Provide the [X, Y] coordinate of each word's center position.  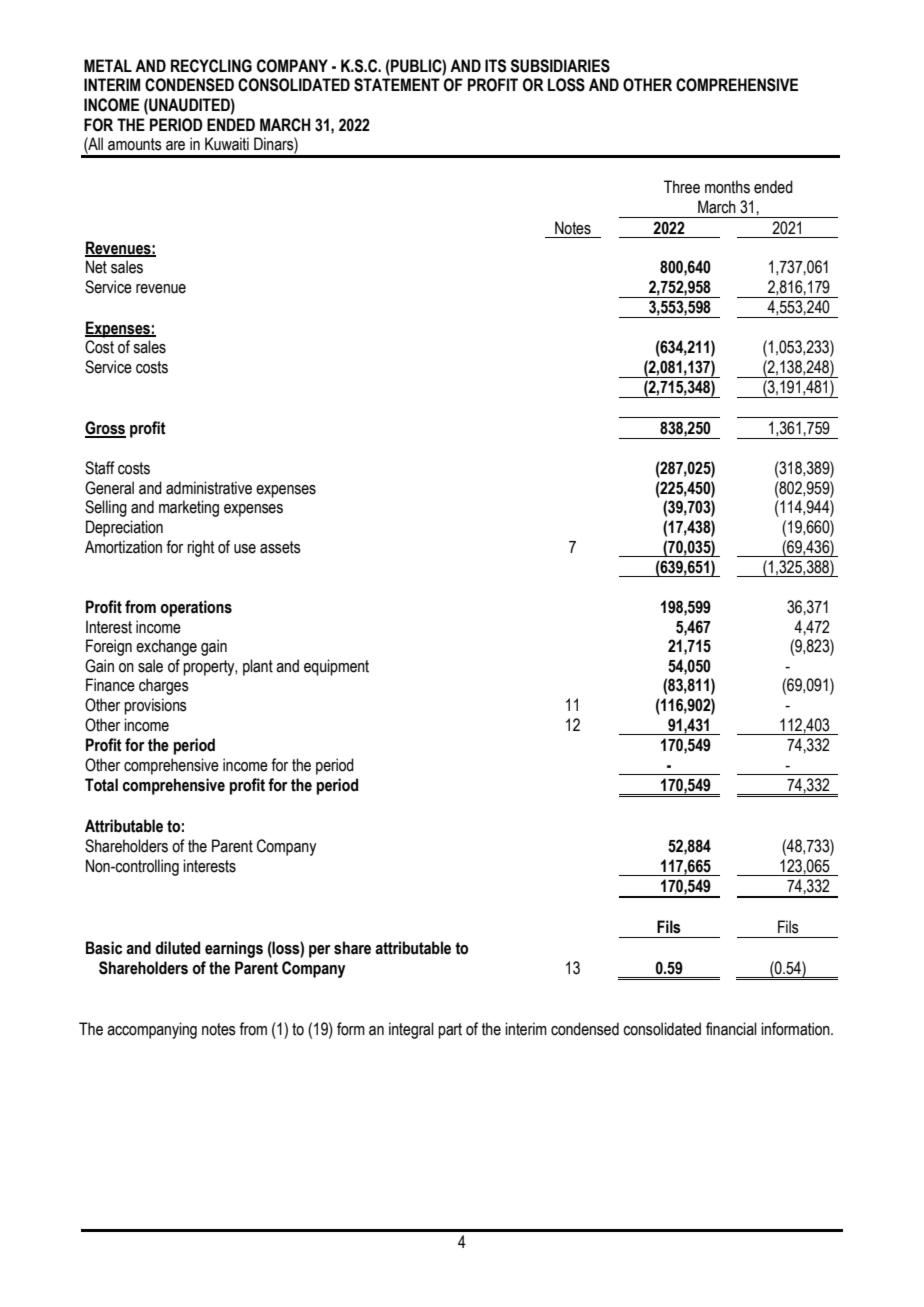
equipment [336, 667]
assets [280, 547]
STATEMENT [397, 85]
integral [411, 1030]
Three [682, 187]
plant [258, 667]
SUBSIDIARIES [560, 66]
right [200, 548]
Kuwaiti [227, 144]
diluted [177, 948]
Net [96, 267]
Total [101, 785]
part [450, 1031]
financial [731, 1029]
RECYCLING [211, 66]
